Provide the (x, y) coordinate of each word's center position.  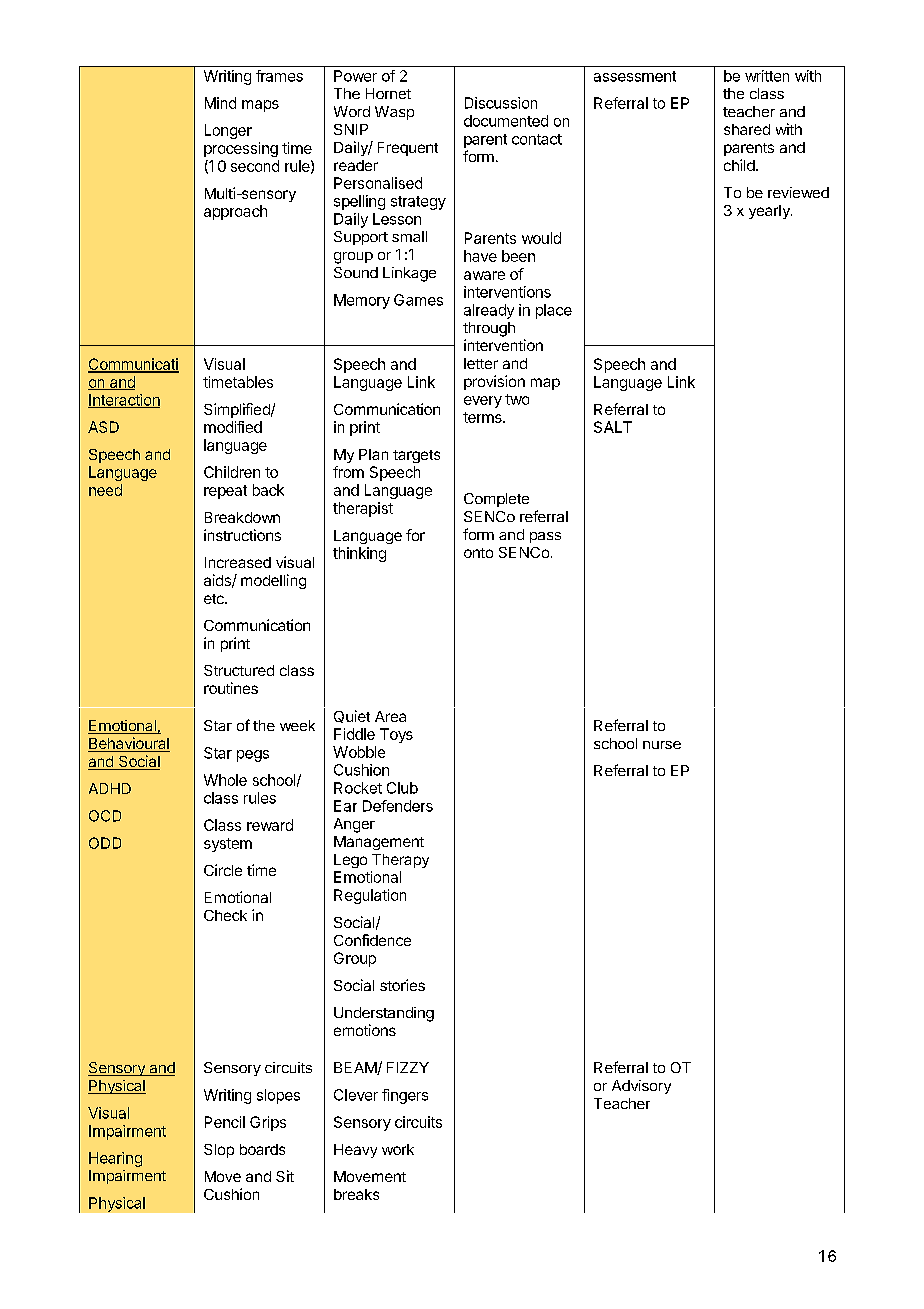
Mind (220, 103)
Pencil (225, 1122)
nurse (662, 745)
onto (478, 553)
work (398, 1149)
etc (215, 599)
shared (747, 129)
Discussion (501, 103)
